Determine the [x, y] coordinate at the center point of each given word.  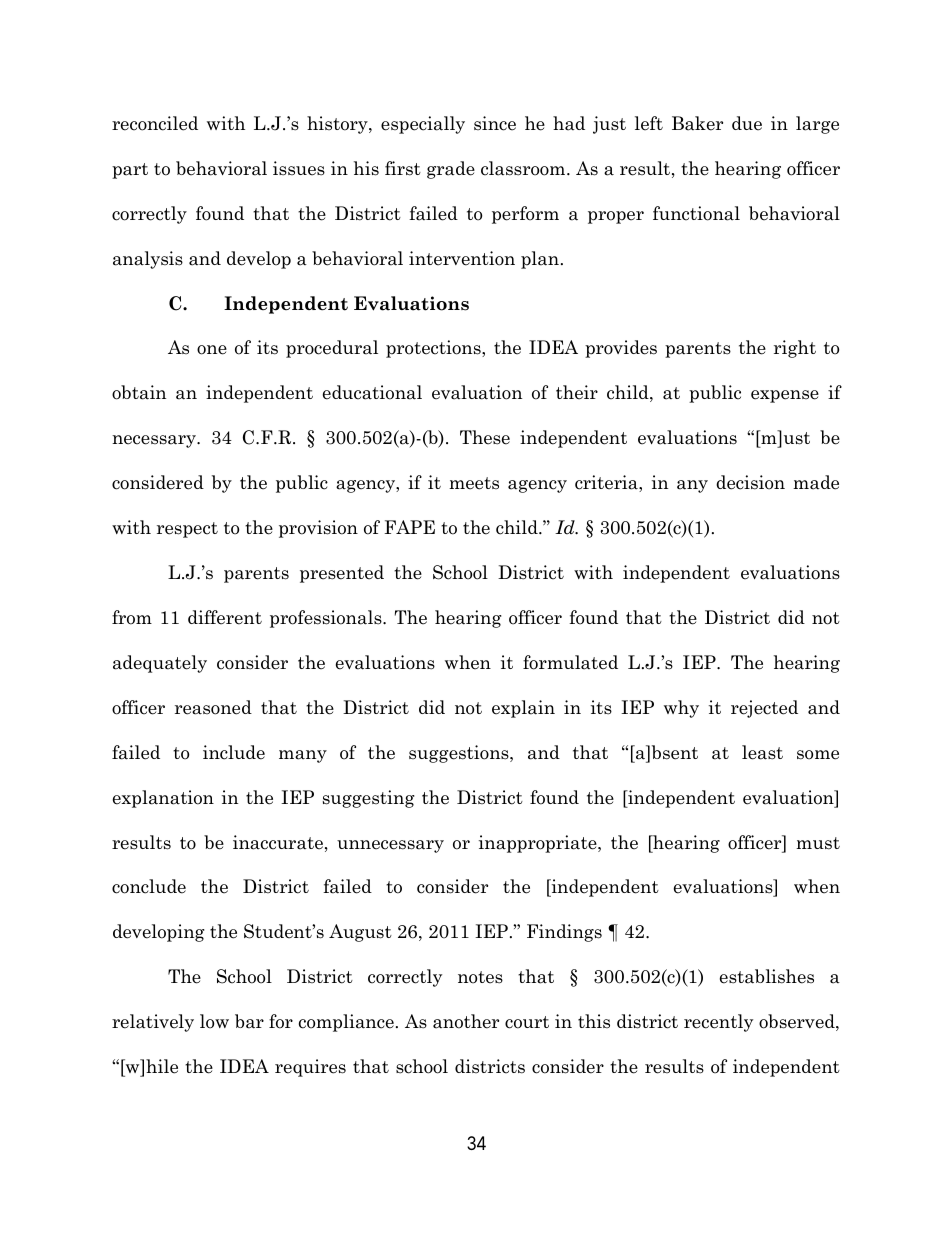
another [466, 1021]
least [762, 752]
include [234, 752]
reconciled [155, 123]
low [214, 1021]
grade [451, 170]
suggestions [460, 754]
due [747, 123]
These [485, 437]
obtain [139, 392]
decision [750, 482]
